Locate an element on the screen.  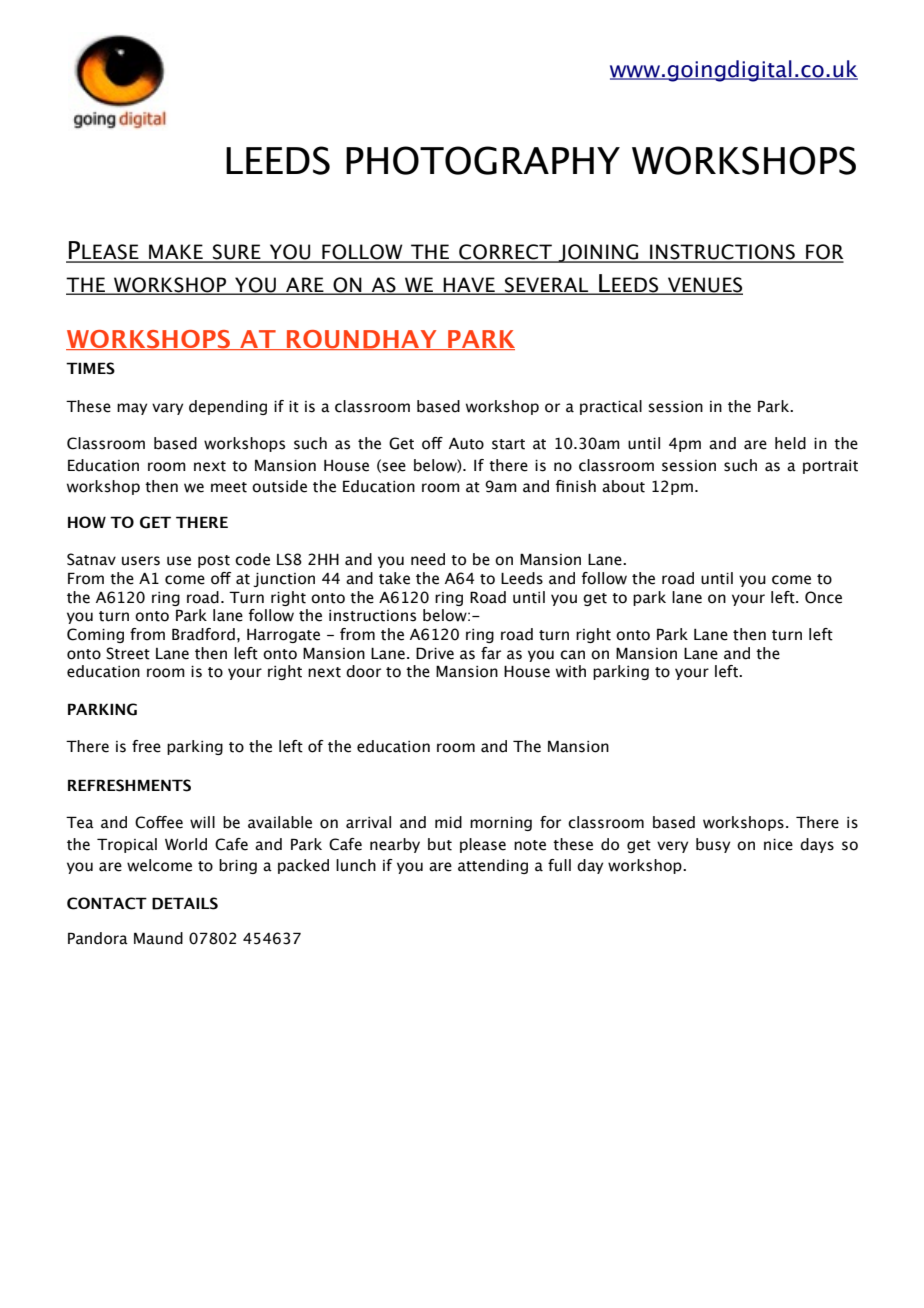
PHOTOGRAPHY is located at coordinates (483, 160).
